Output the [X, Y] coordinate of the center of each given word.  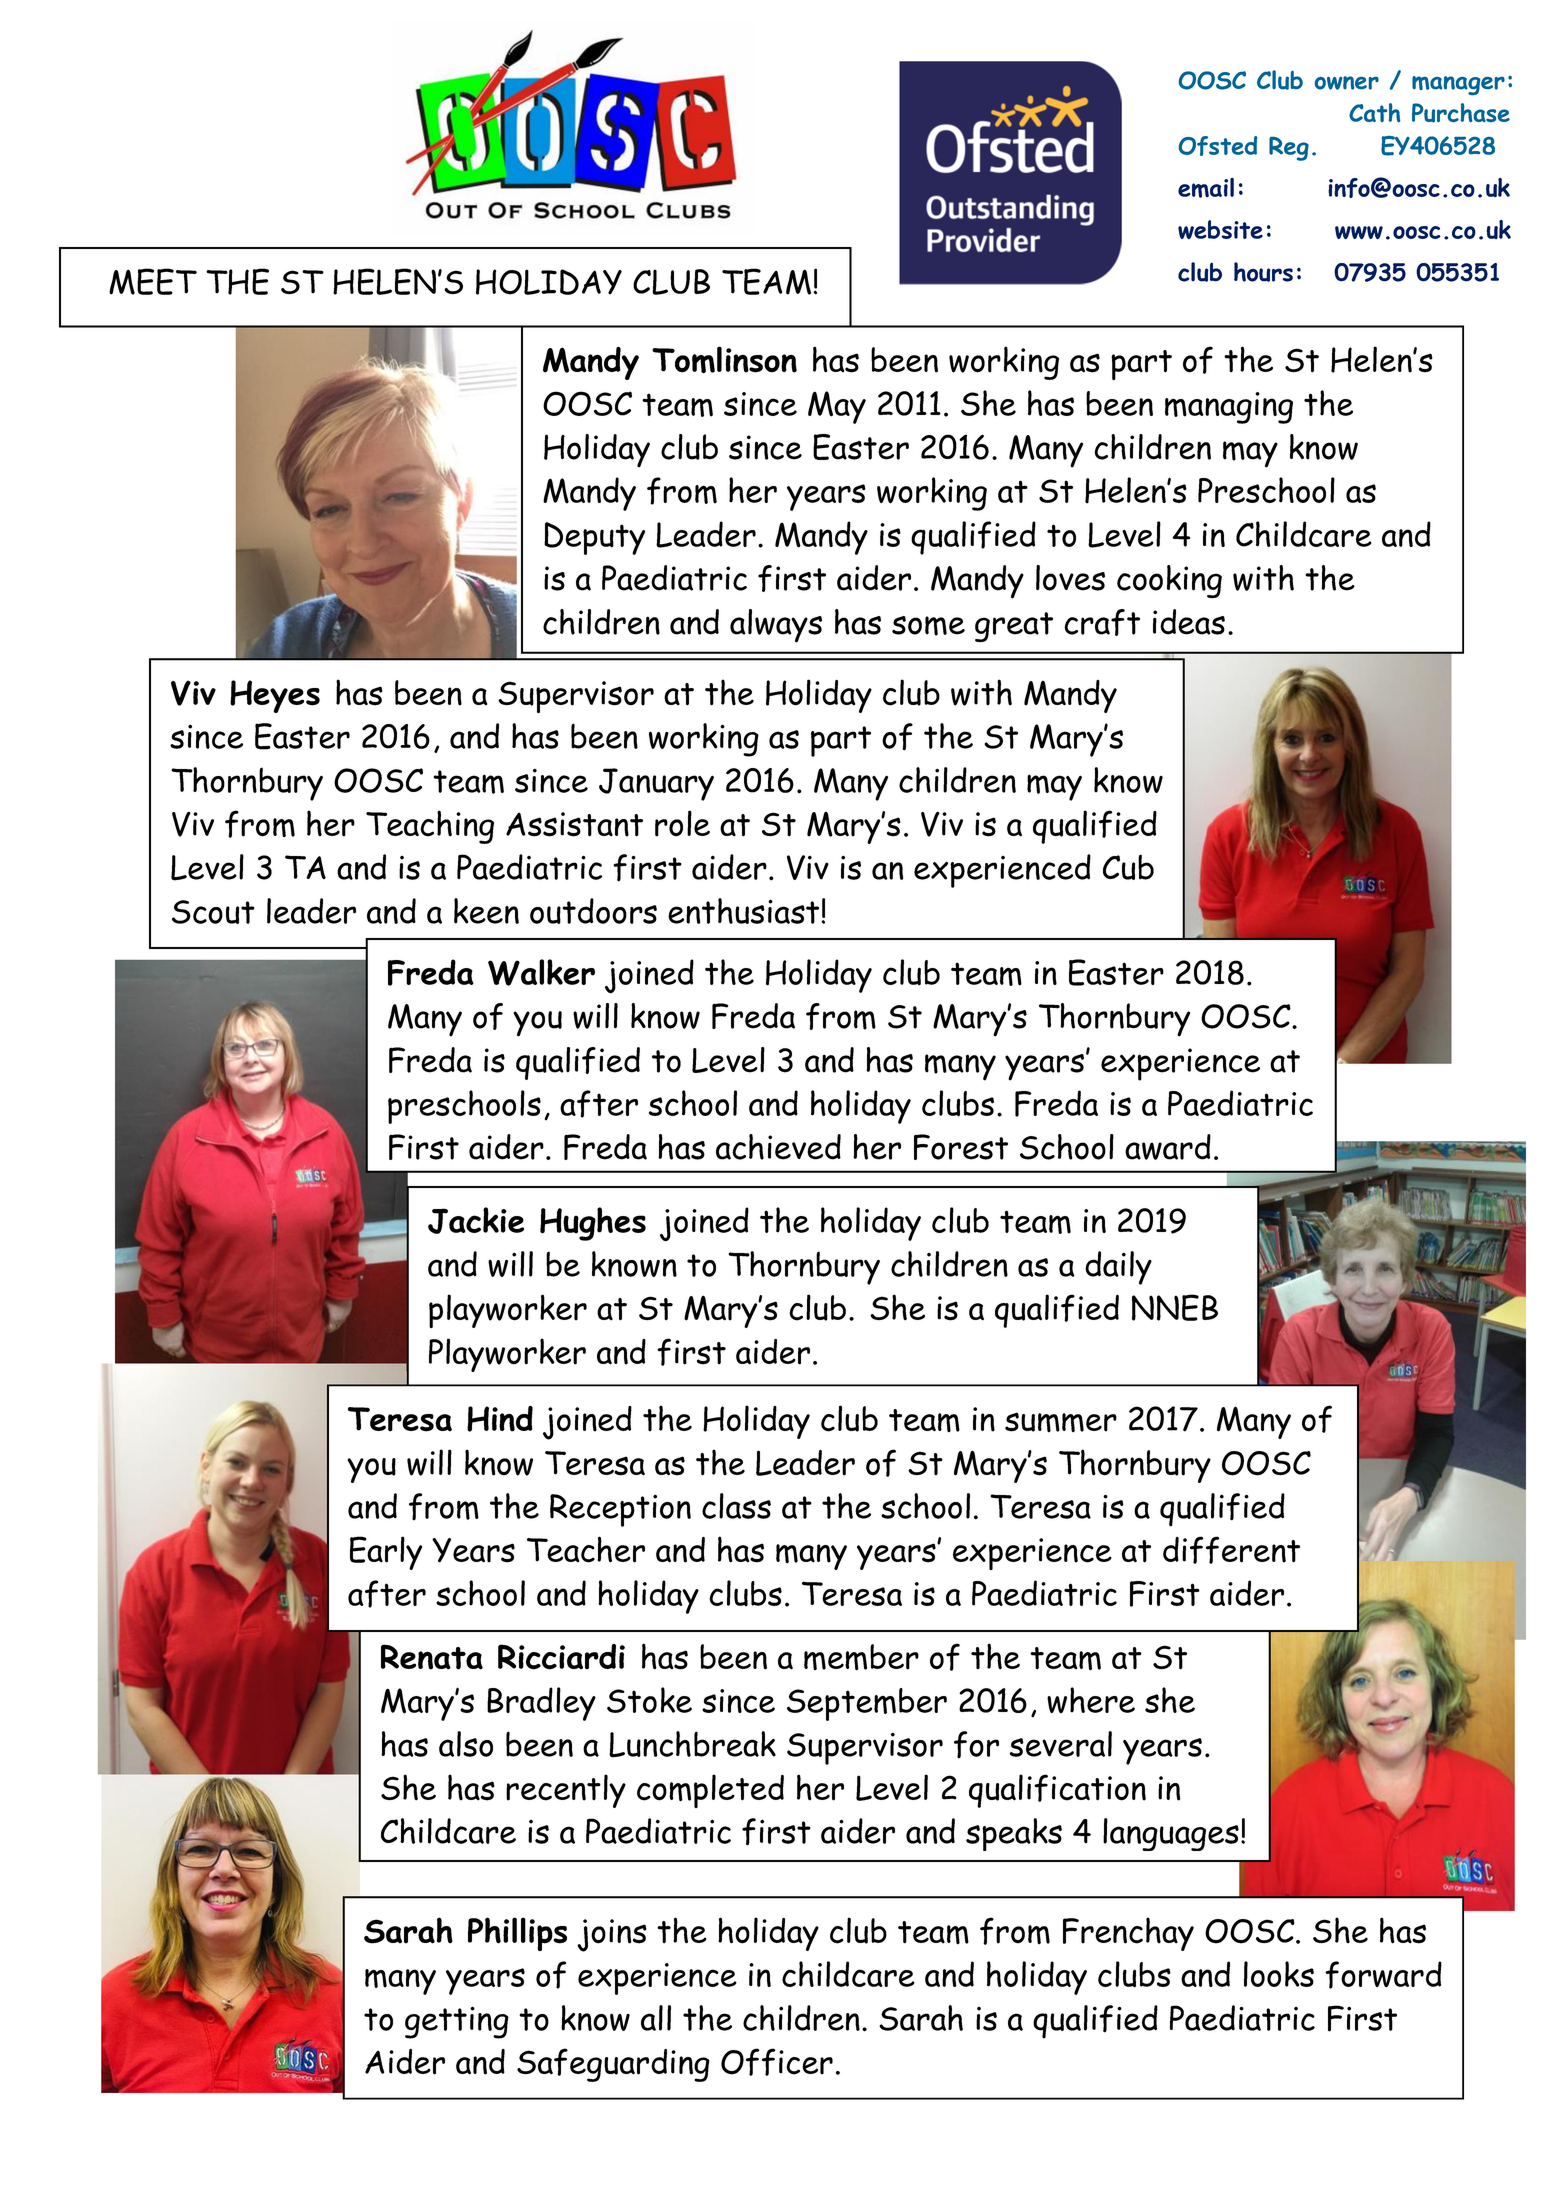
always [776, 626]
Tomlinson [724, 360]
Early [386, 1553]
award [1168, 1147]
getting [457, 2022]
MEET [153, 281]
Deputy [594, 538]
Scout [213, 912]
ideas [1189, 622]
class [736, 1506]
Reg [1289, 149]
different [1231, 1550]
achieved [778, 1147]
